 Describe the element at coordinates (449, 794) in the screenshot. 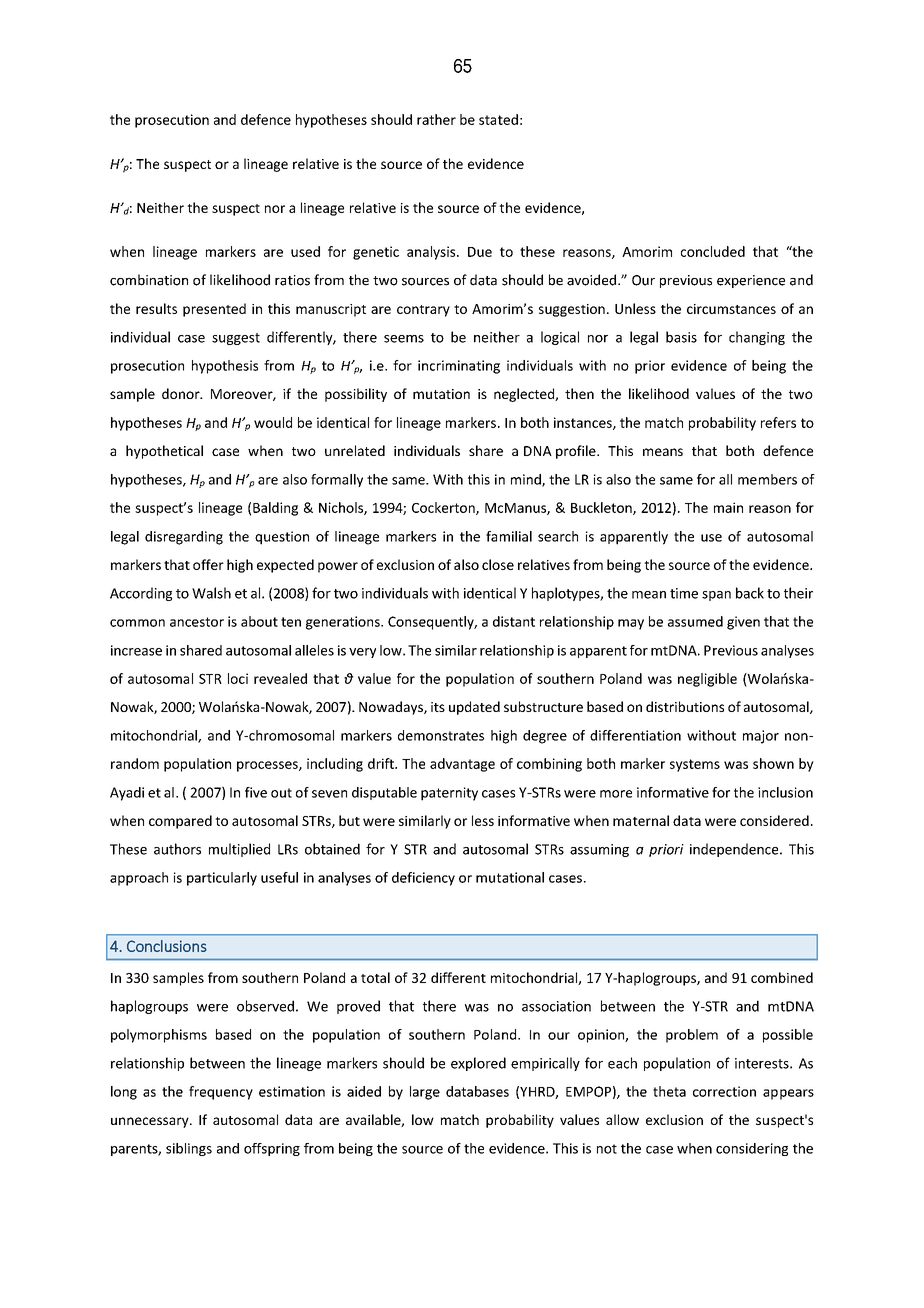

I see `paternity` at that location.
